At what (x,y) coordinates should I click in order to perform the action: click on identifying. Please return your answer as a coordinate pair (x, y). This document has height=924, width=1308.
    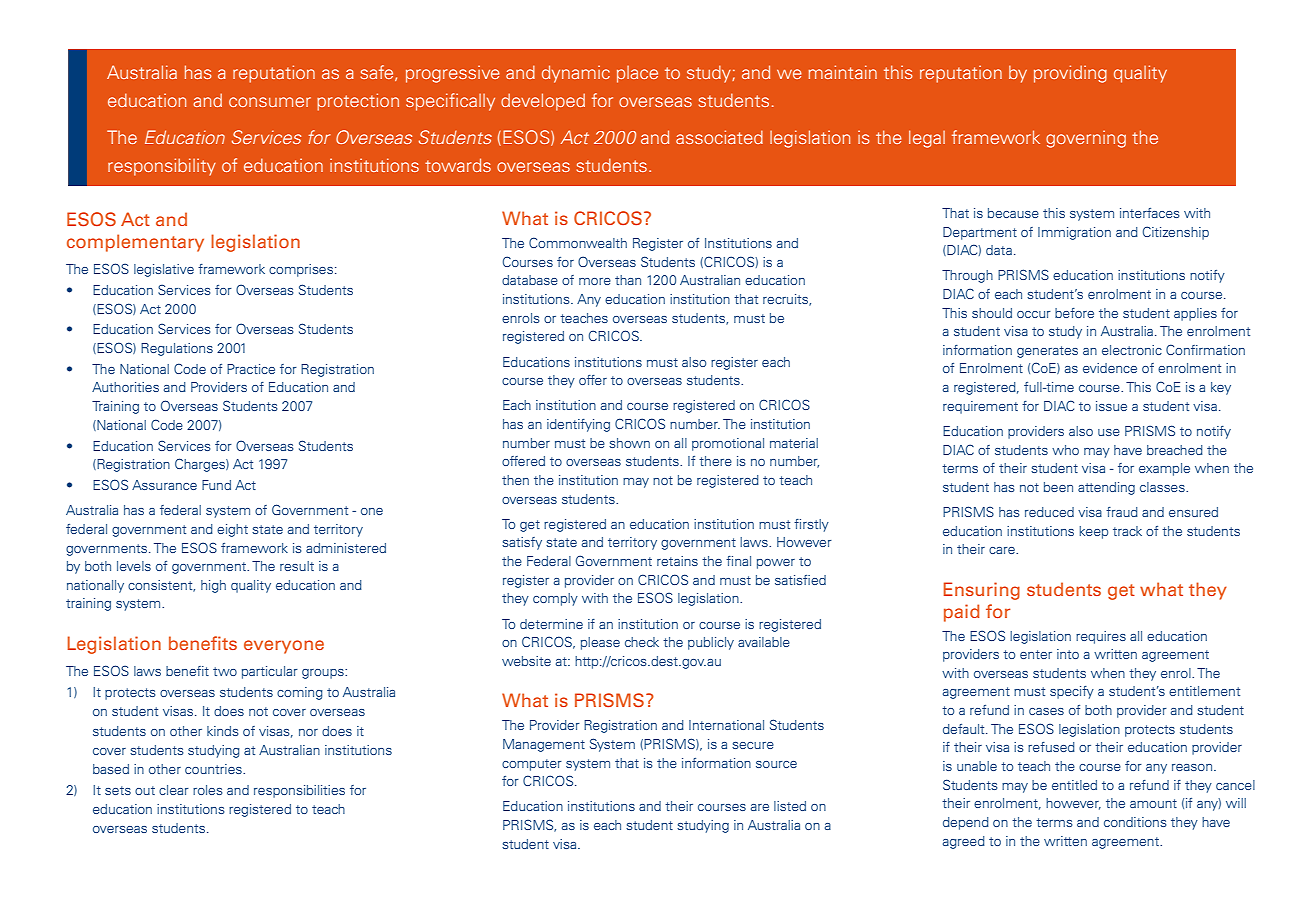
    Looking at the image, I should click on (578, 425).
